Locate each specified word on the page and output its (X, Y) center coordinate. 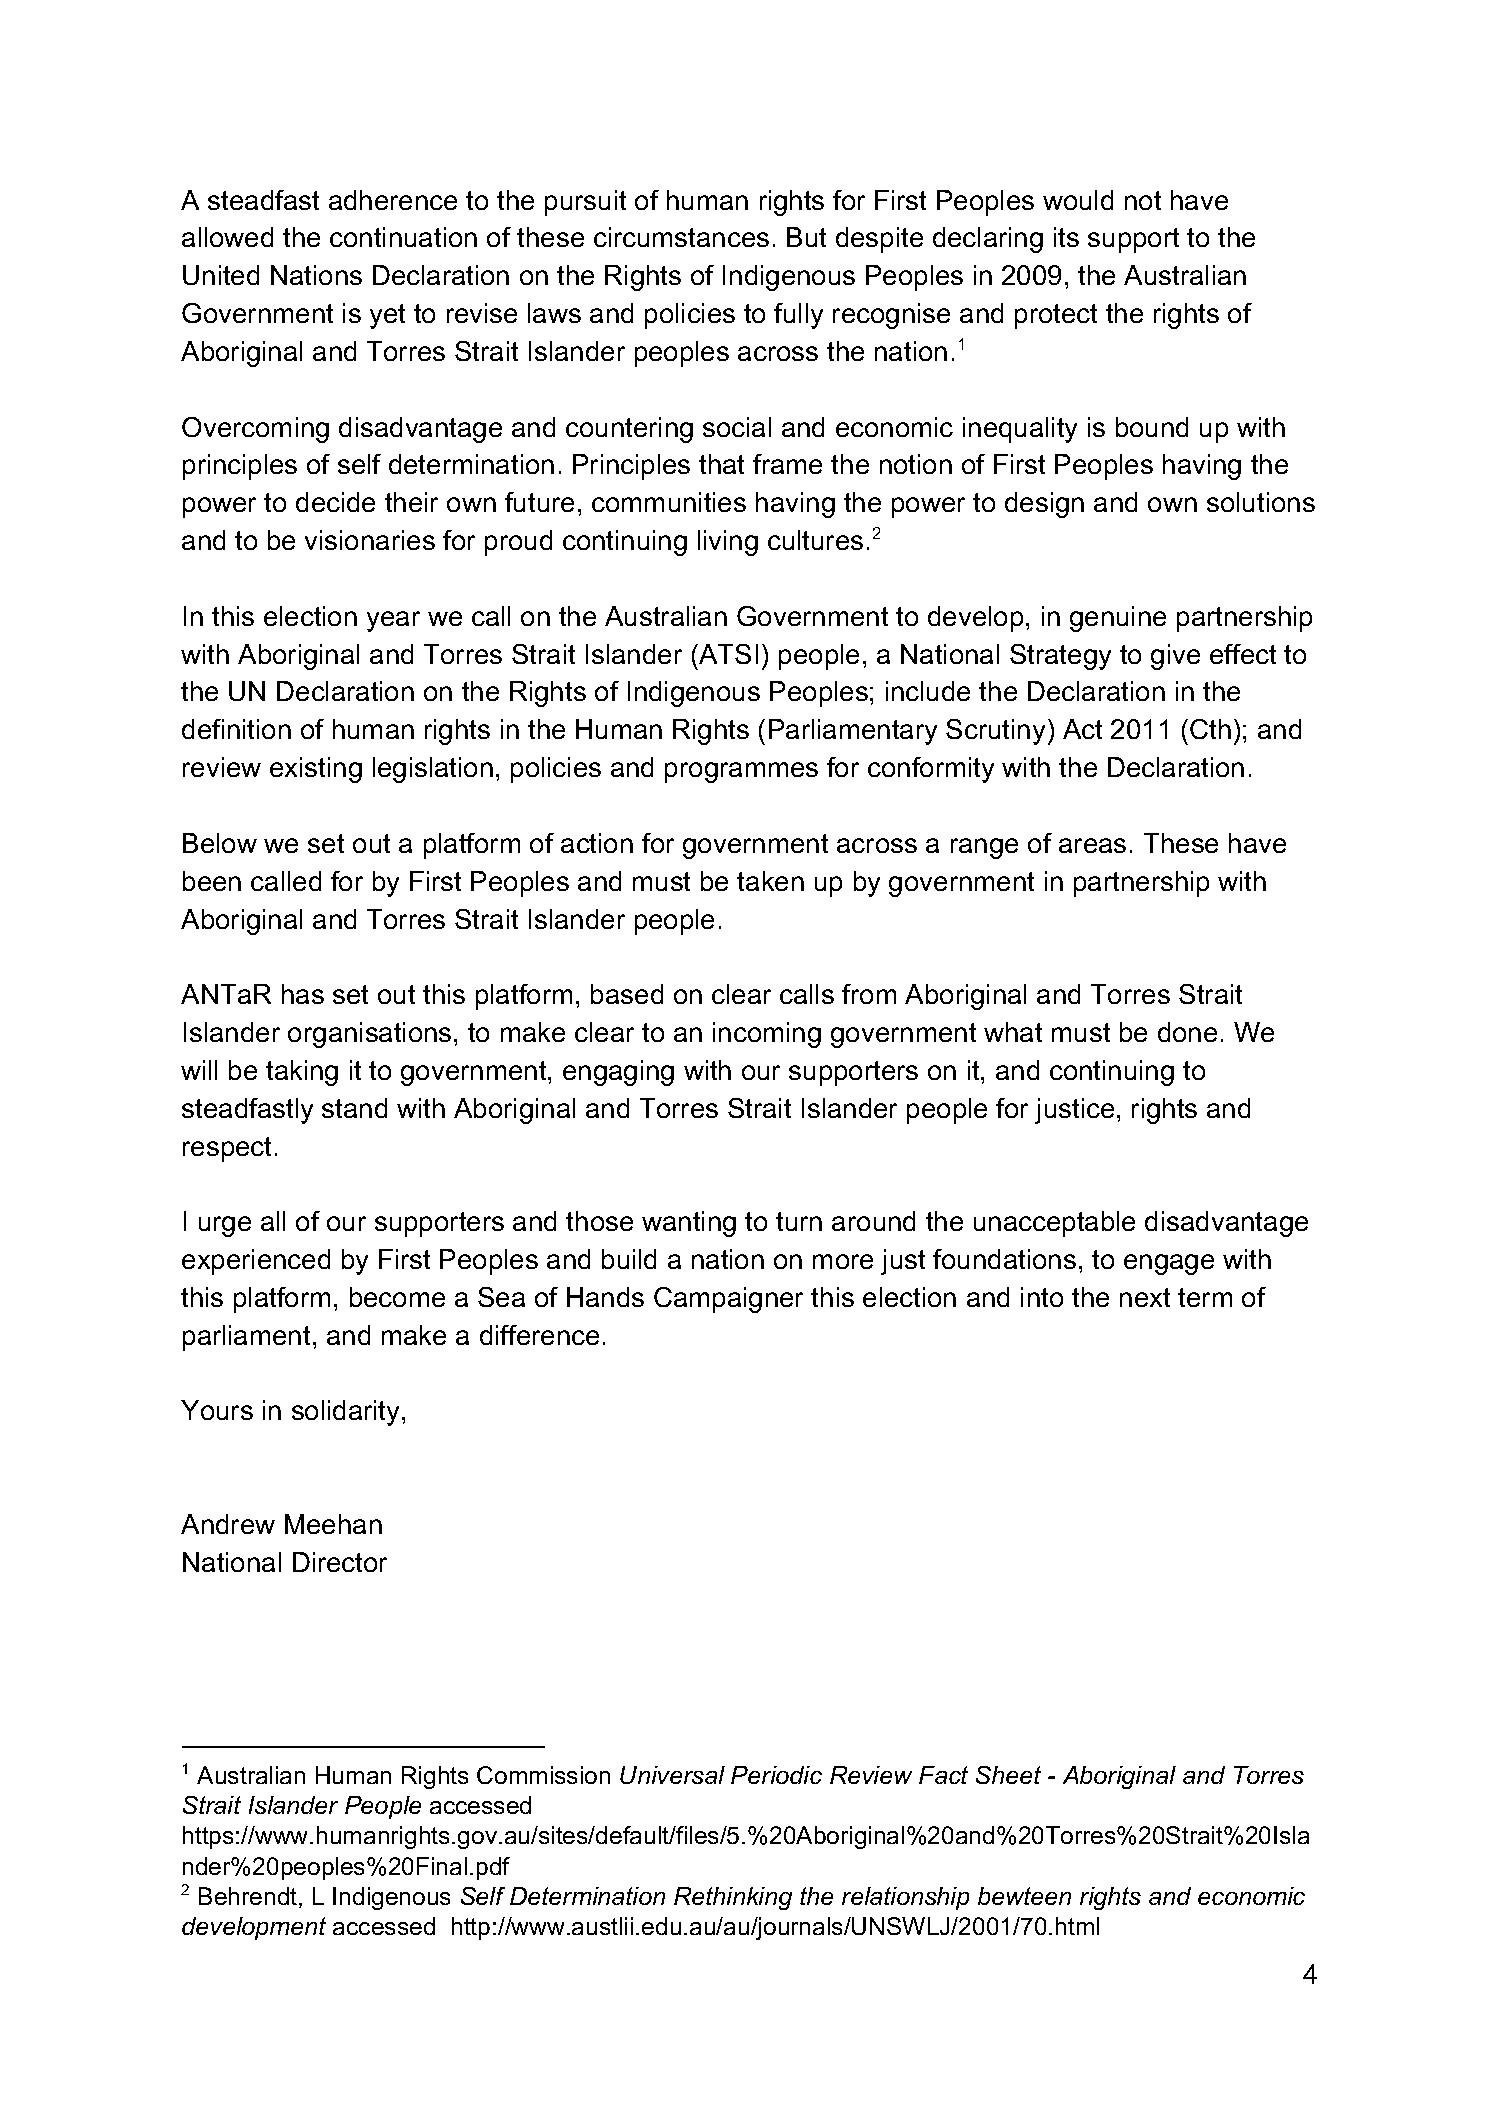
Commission (543, 1775)
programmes (741, 772)
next (1145, 1297)
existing (316, 770)
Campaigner (728, 1300)
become (397, 1297)
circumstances (681, 237)
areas (1092, 845)
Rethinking (733, 1898)
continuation (403, 237)
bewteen (1024, 1896)
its (1066, 237)
